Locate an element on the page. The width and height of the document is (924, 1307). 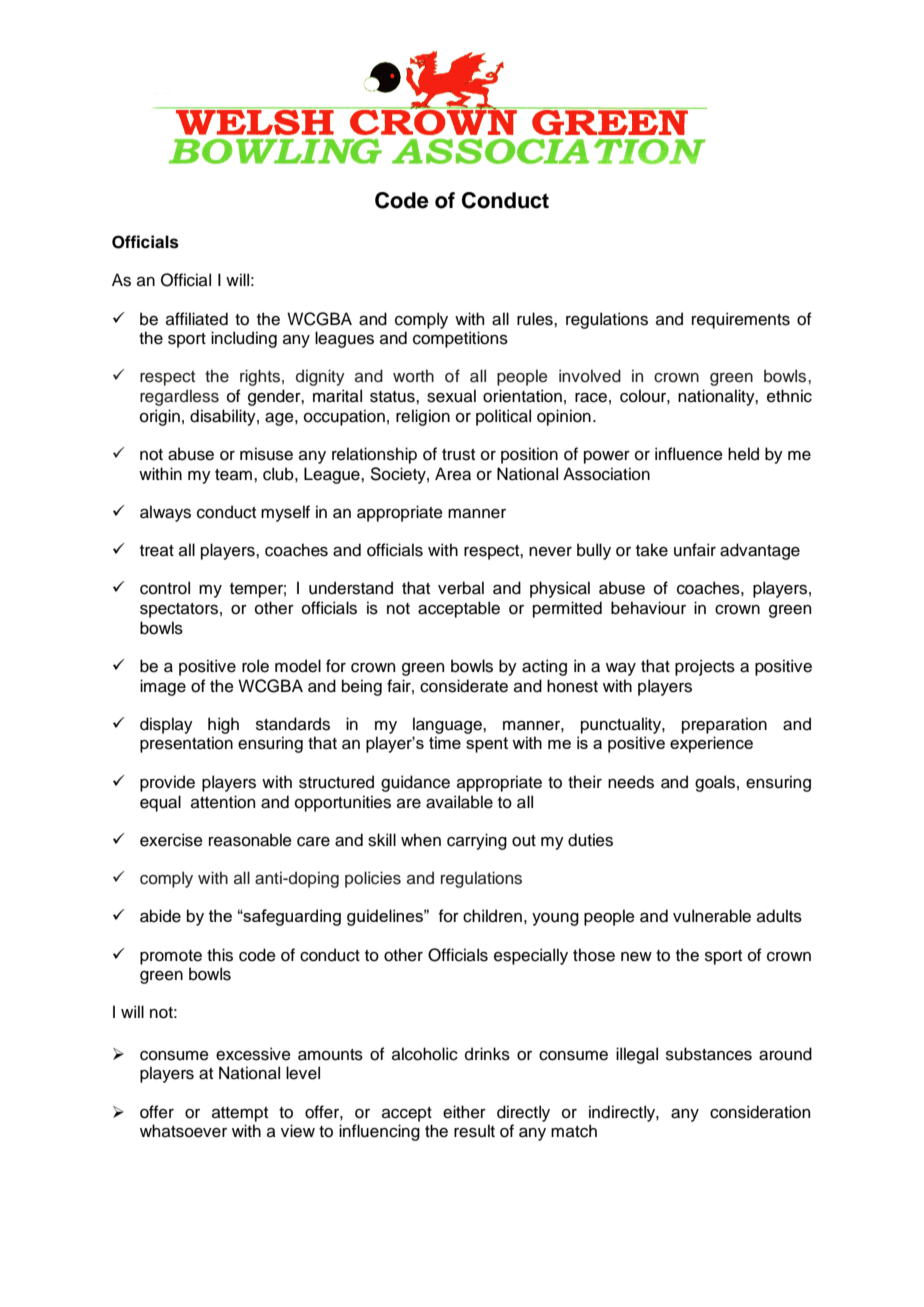
including is located at coordinates (244, 339).
